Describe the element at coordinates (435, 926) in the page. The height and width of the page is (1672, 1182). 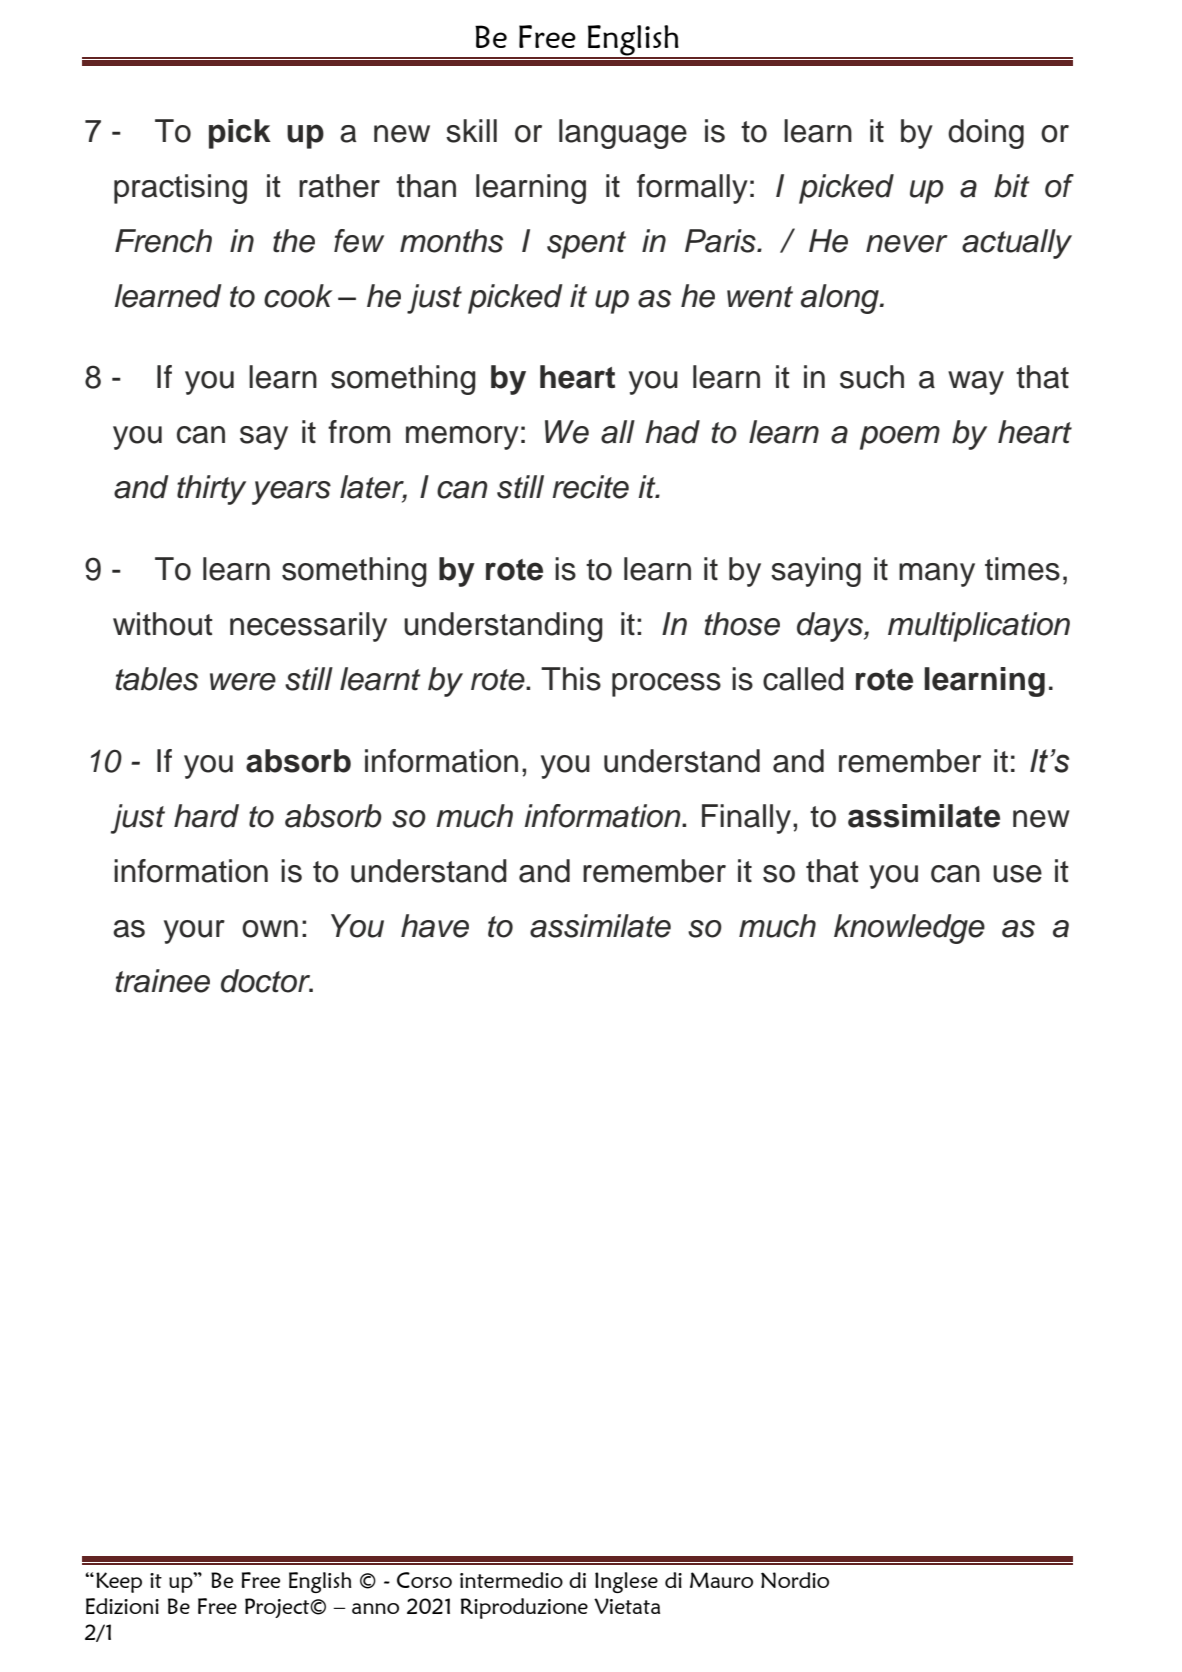
I see `have` at that location.
